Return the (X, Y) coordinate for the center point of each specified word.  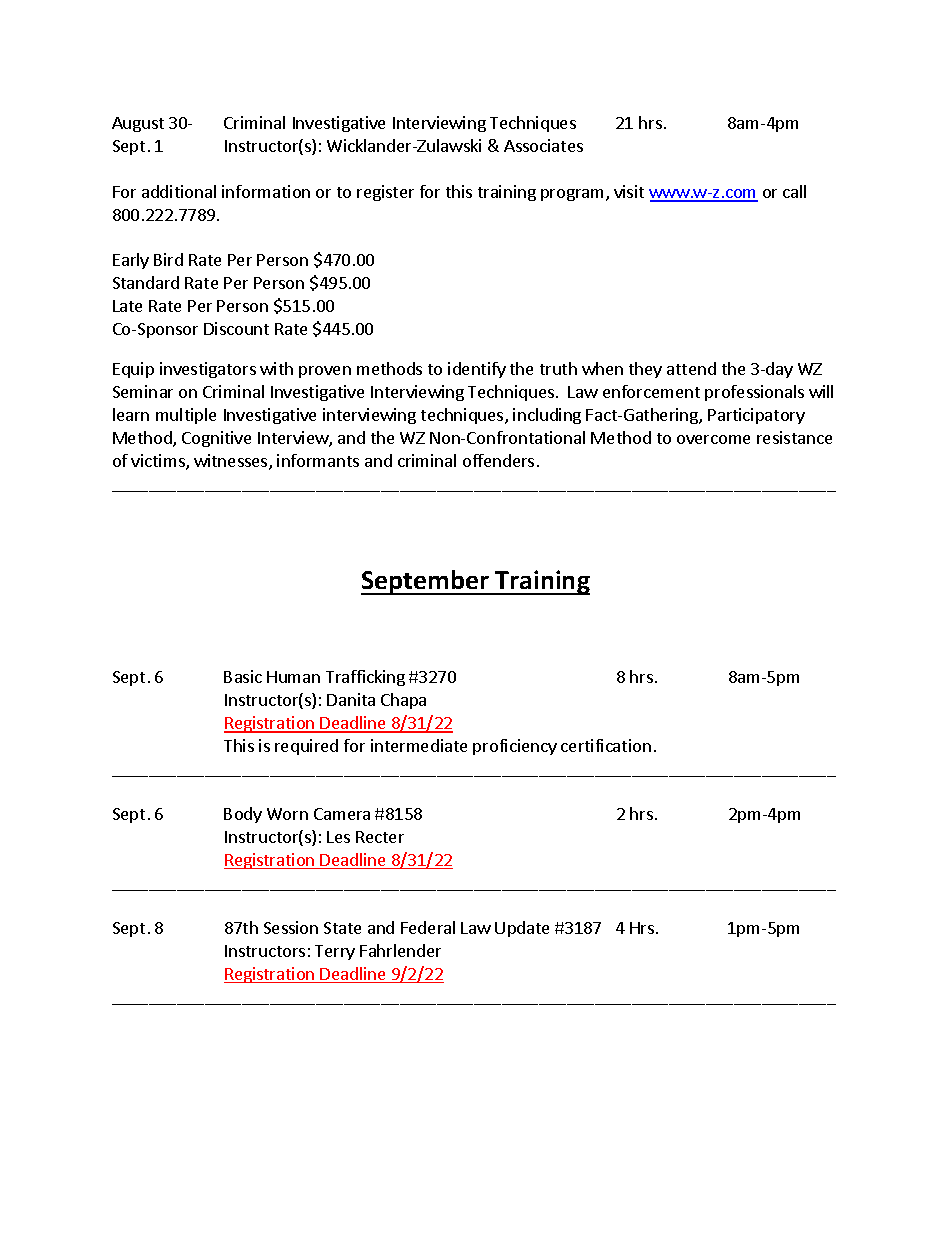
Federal (428, 927)
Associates (543, 145)
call (794, 191)
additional (179, 191)
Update (522, 929)
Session (291, 927)
